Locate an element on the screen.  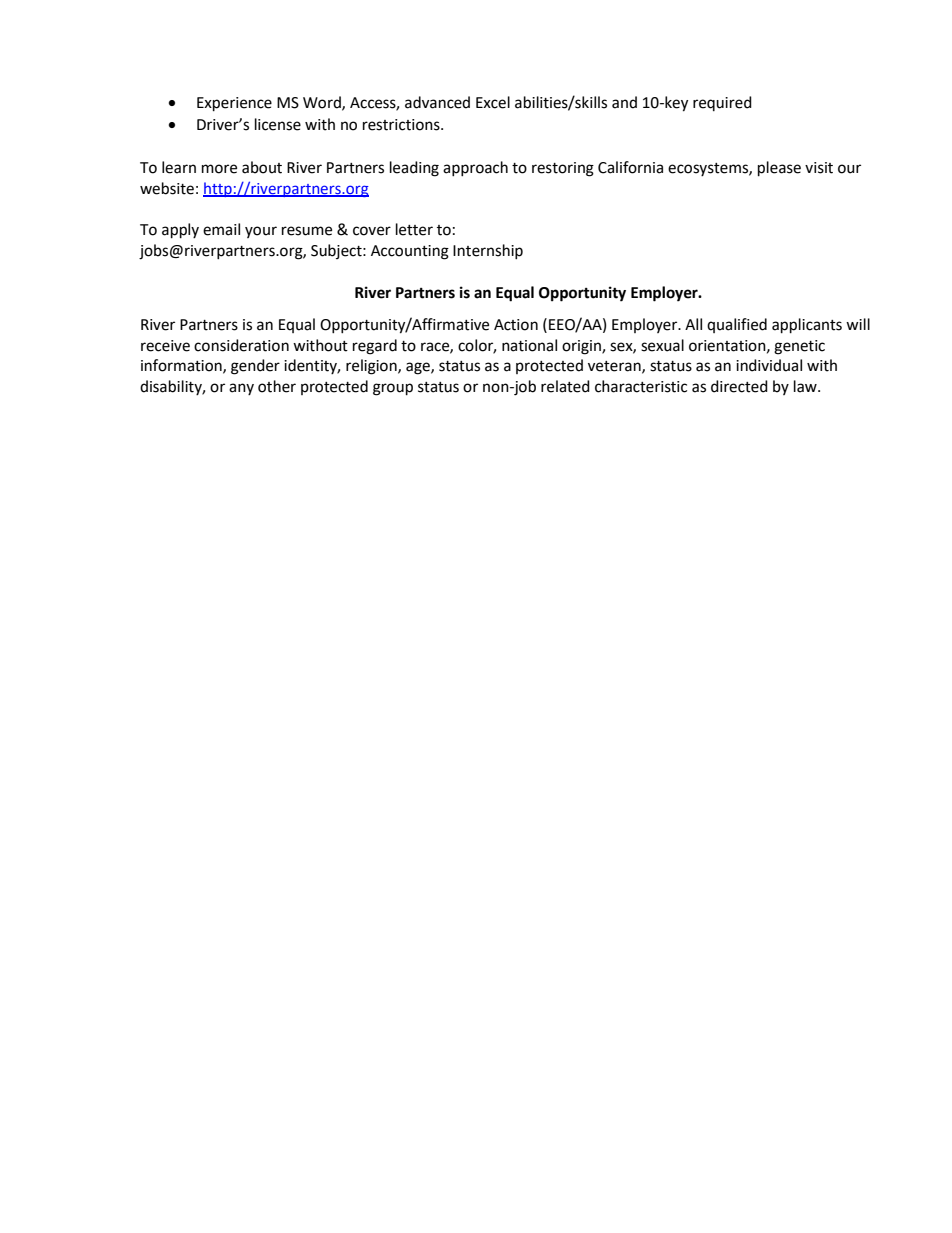
Excel is located at coordinates (493, 102).
